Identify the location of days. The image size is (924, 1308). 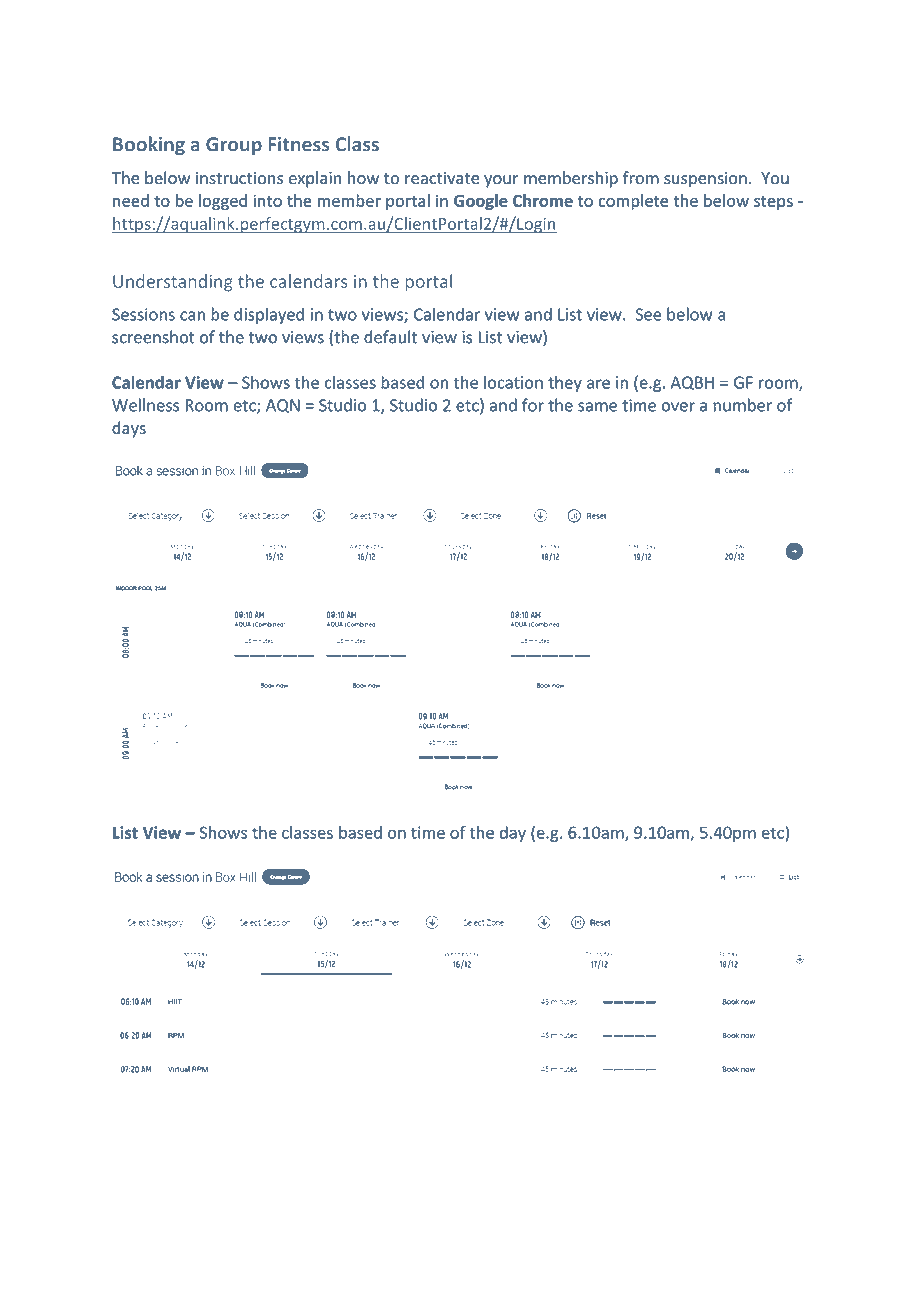
(129, 429).
